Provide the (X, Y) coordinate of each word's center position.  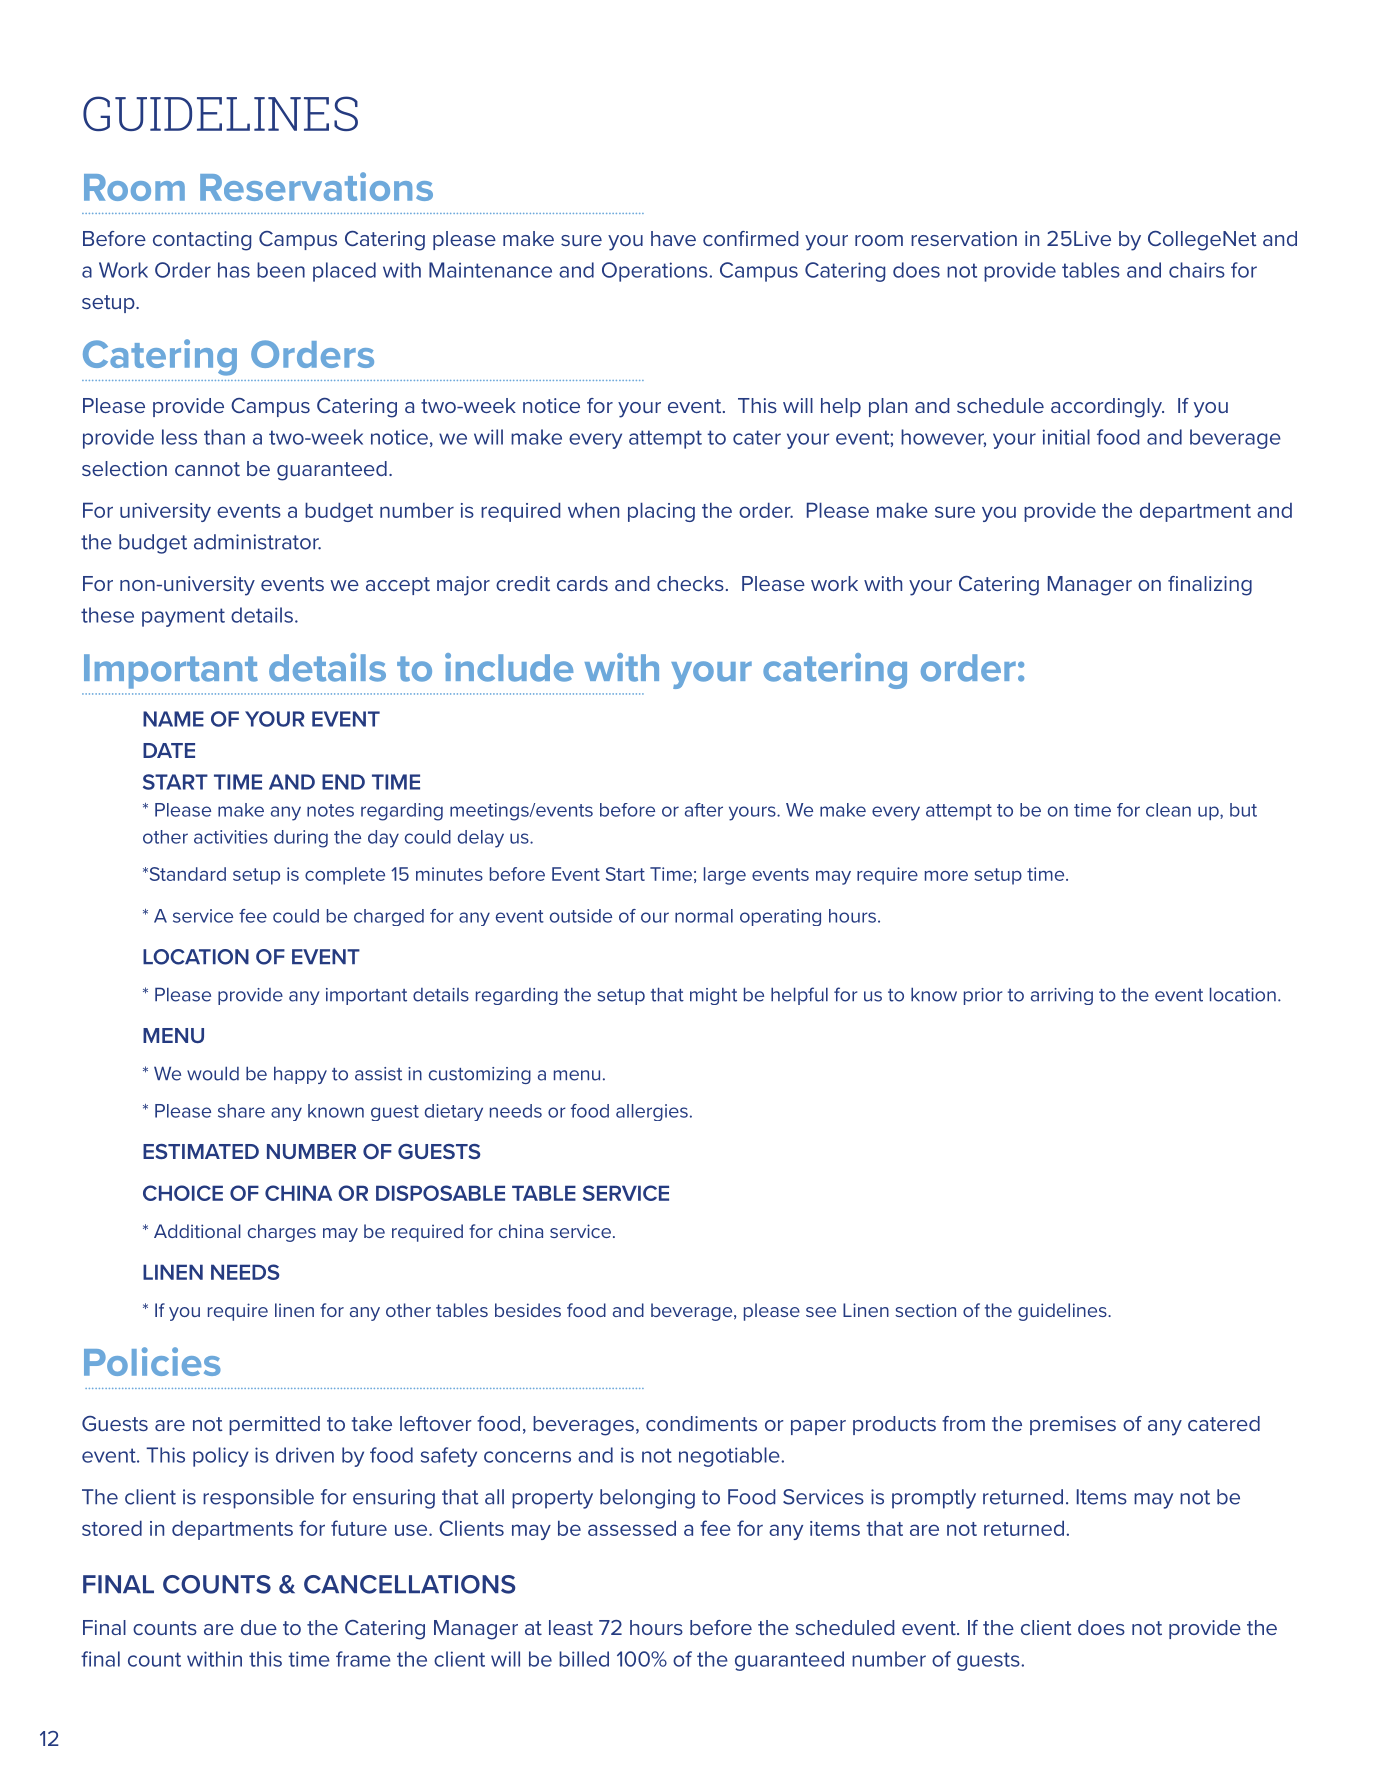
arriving (1062, 996)
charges (282, 1233)
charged (389, 917)
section (925, 1310)
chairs (1197, 270)
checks (690, 583)
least (571, 1627)
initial (1066, 437)
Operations (656, 272)
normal (704, 916)
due (259, 1627)
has (234, 270)
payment (183, 617)
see (821, 1312)
